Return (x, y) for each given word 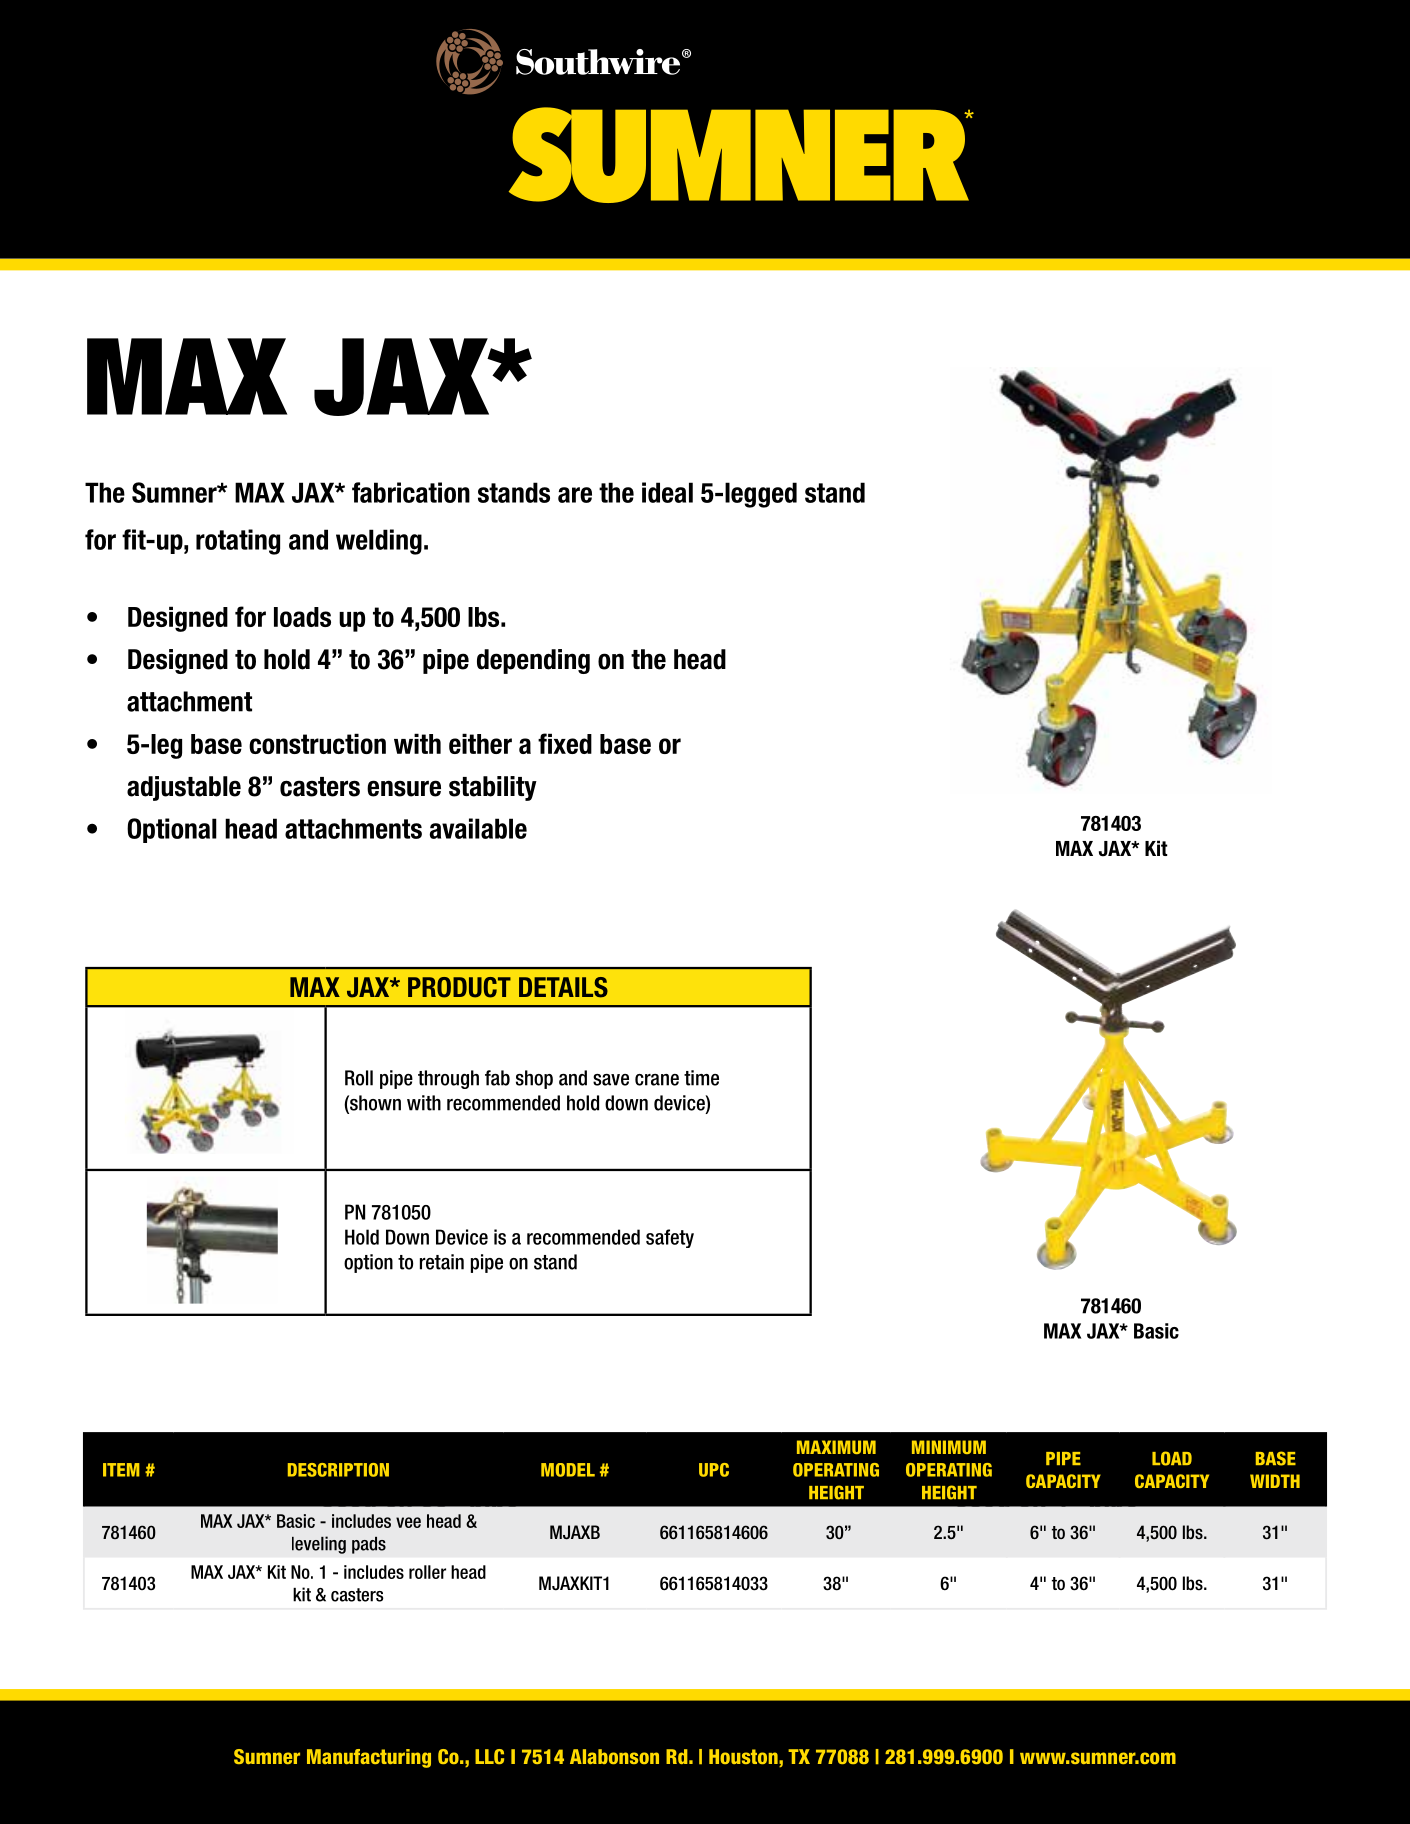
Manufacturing (369, 1758)
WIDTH (1275, 1481)
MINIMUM (949, 1447)
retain (442, 1262)
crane (657, 1080)
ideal (667, 492)
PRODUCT (459, 987)
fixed (565, 743)
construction (317, 743)
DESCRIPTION (338, 1470)
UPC (714, 1470)
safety (670, 1238)
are (575, 495)
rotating (238, 542)
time (701, 1078)
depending (533, 661)
